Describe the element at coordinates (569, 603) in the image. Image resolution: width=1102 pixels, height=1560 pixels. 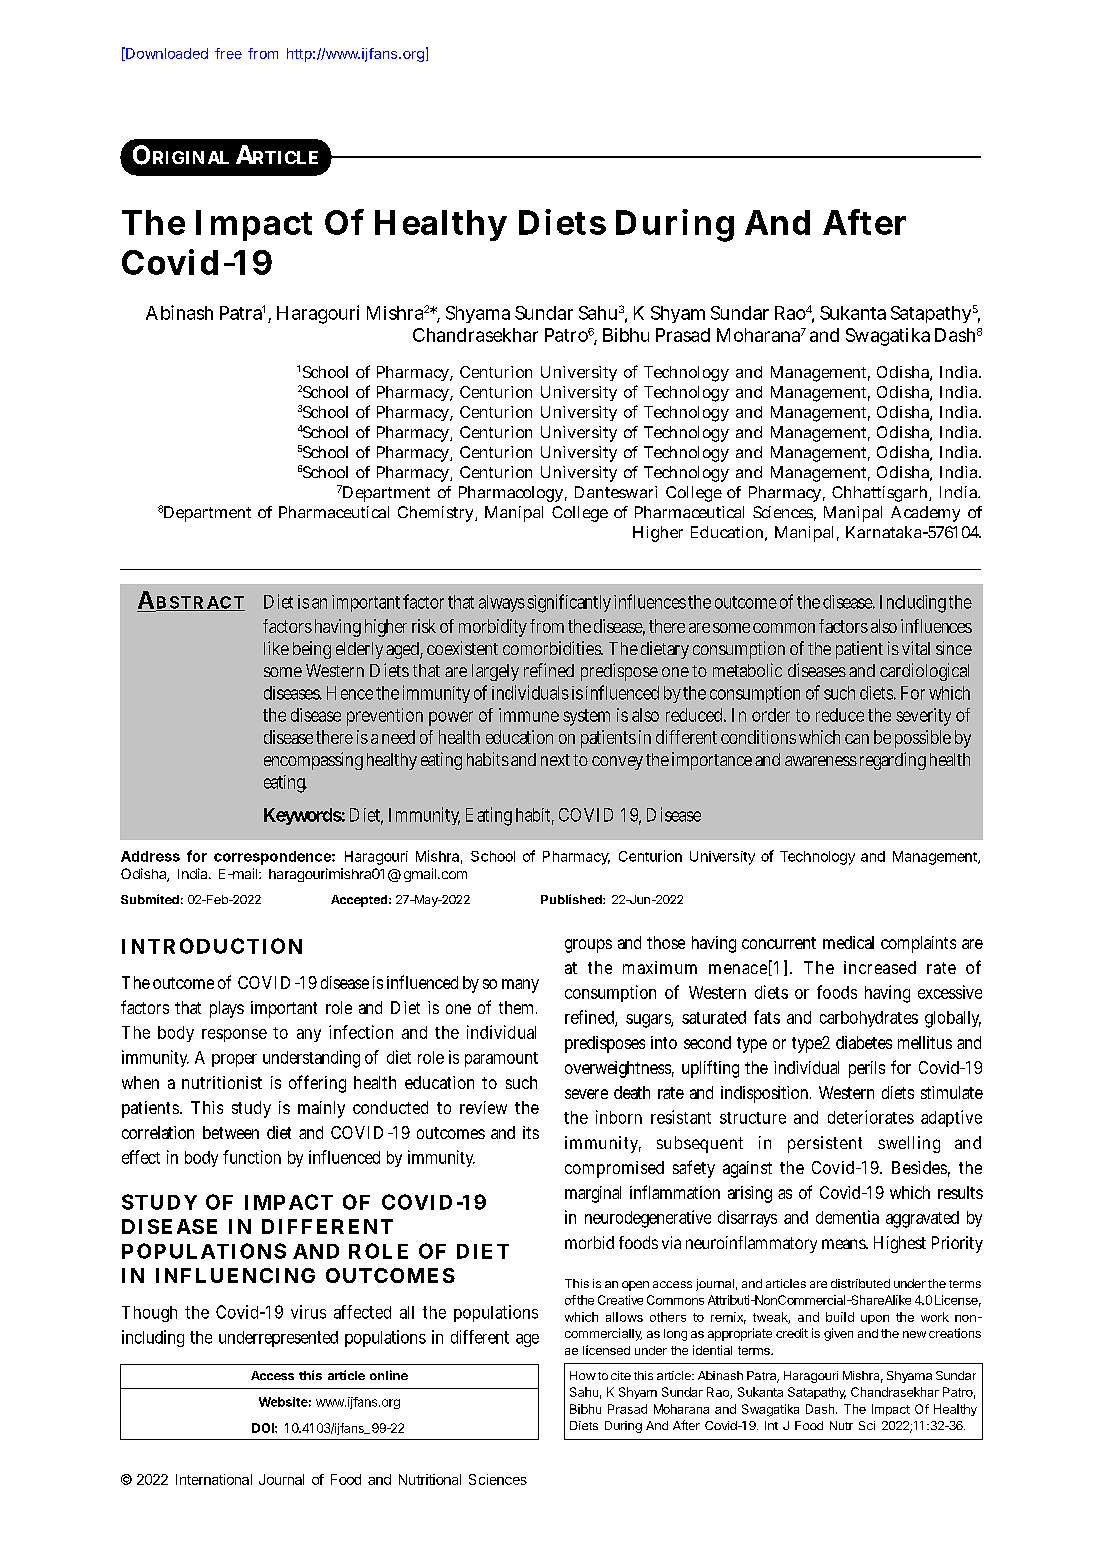
I see `significantly` at that location.
